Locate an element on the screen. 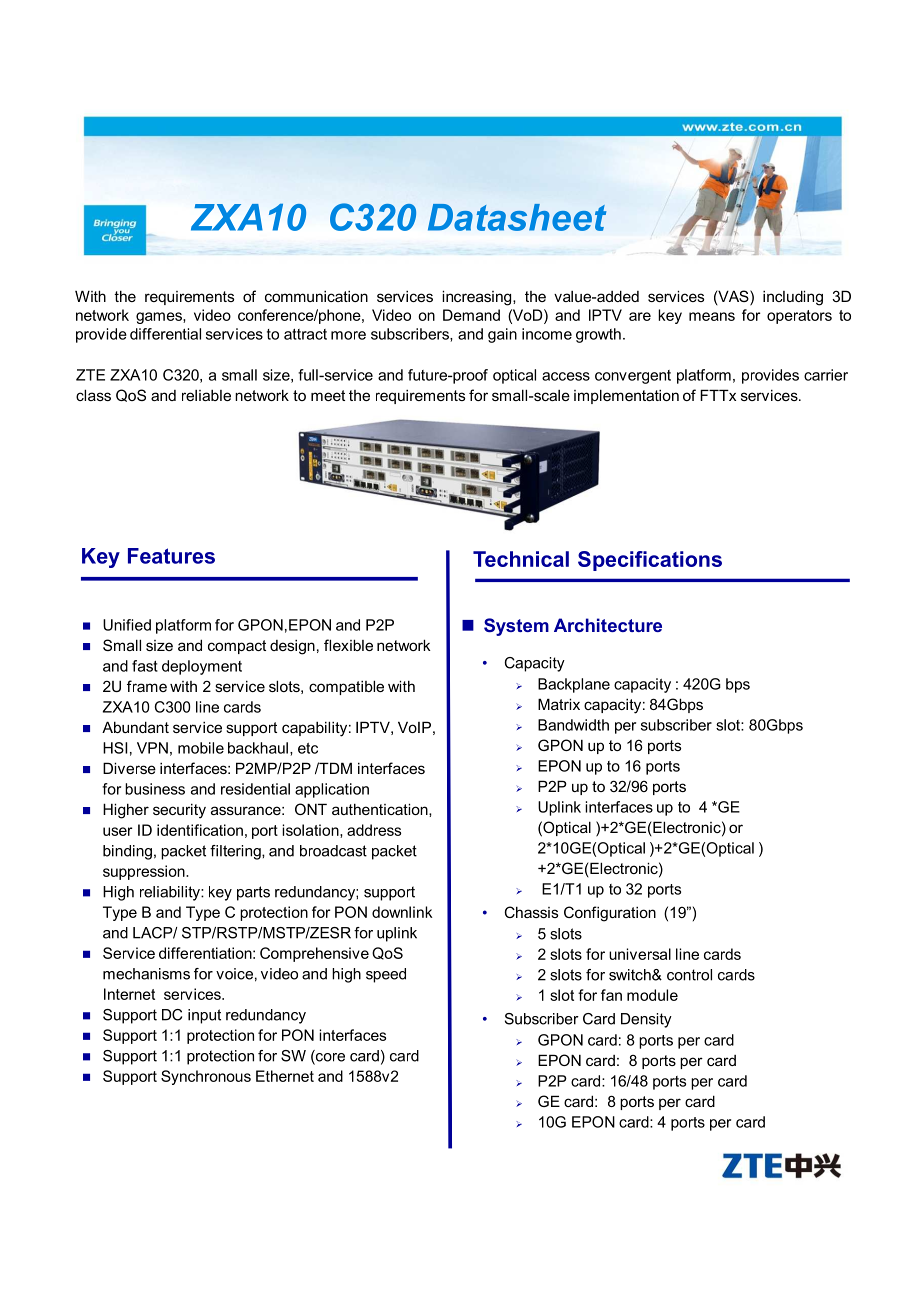  core is located at coordinates (329, 1057).
